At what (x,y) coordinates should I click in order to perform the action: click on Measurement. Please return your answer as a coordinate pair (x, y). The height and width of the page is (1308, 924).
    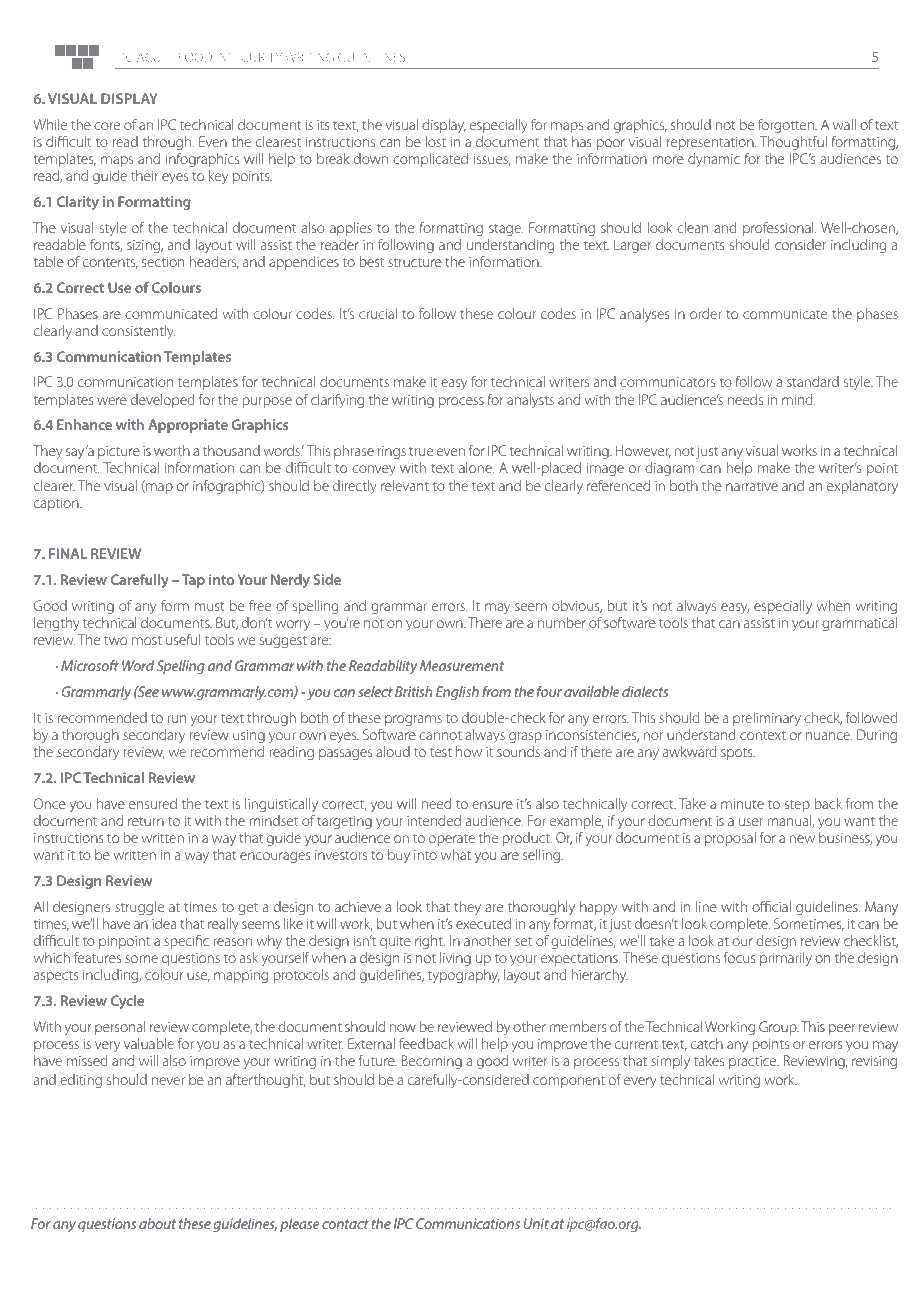
    Looking at the image, I should click on (462, 665).
